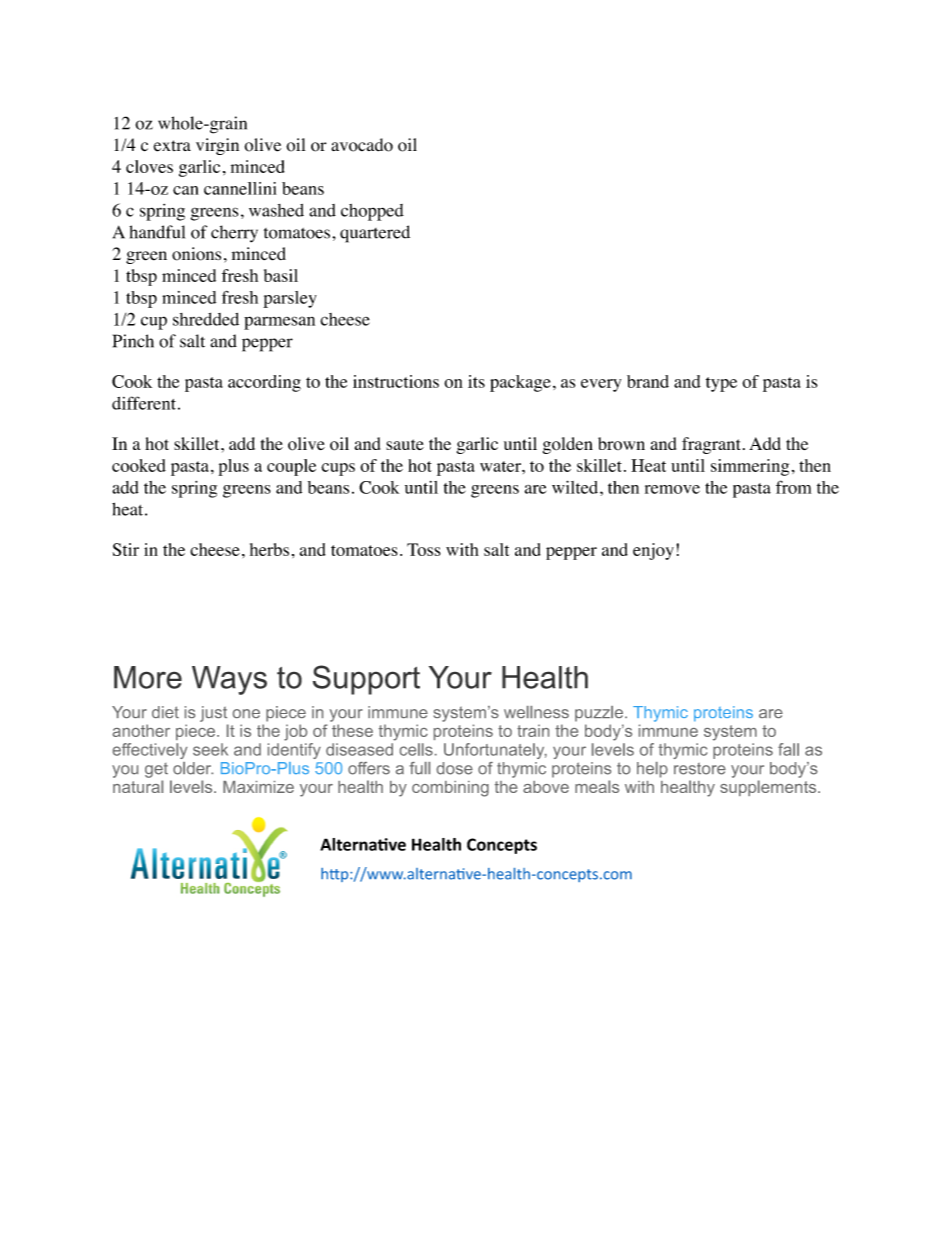  What do you see at coordinates (375, 234) in the screenshot?
I see `quartered` at bounding box center [375, 234].
